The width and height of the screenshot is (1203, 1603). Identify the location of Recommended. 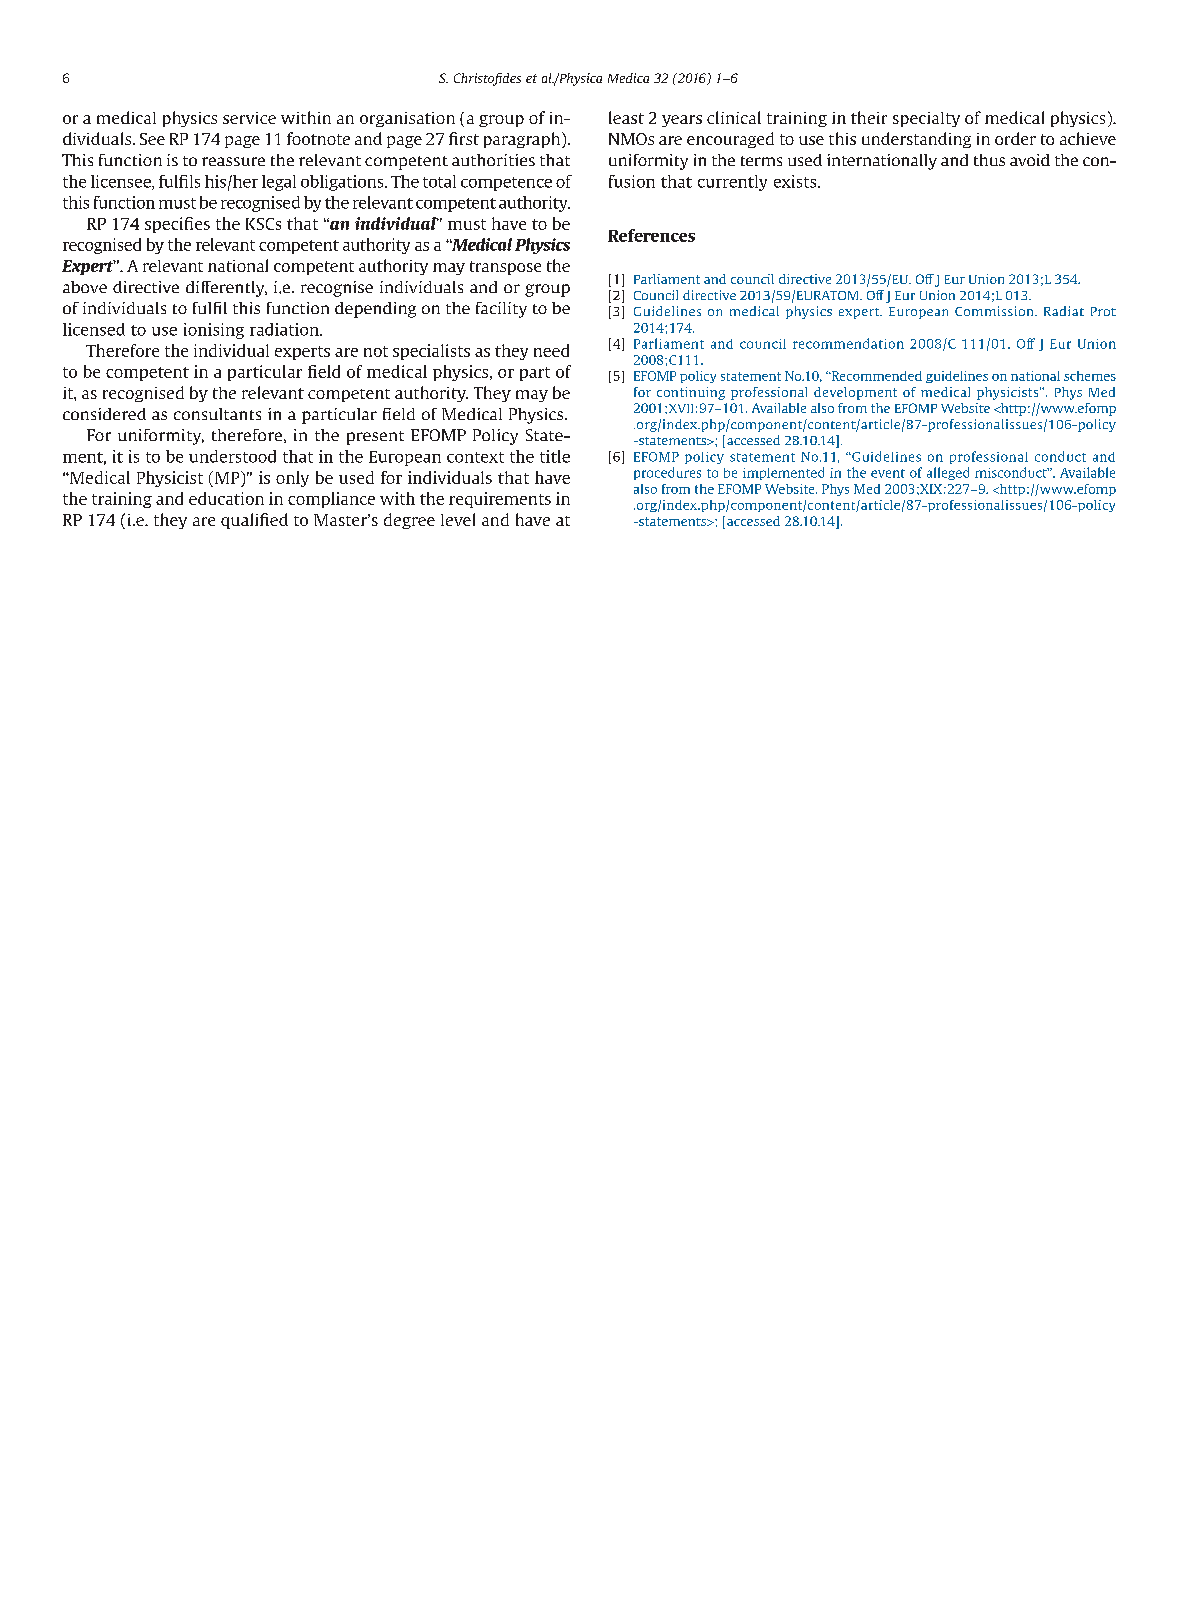
(875, 376).
